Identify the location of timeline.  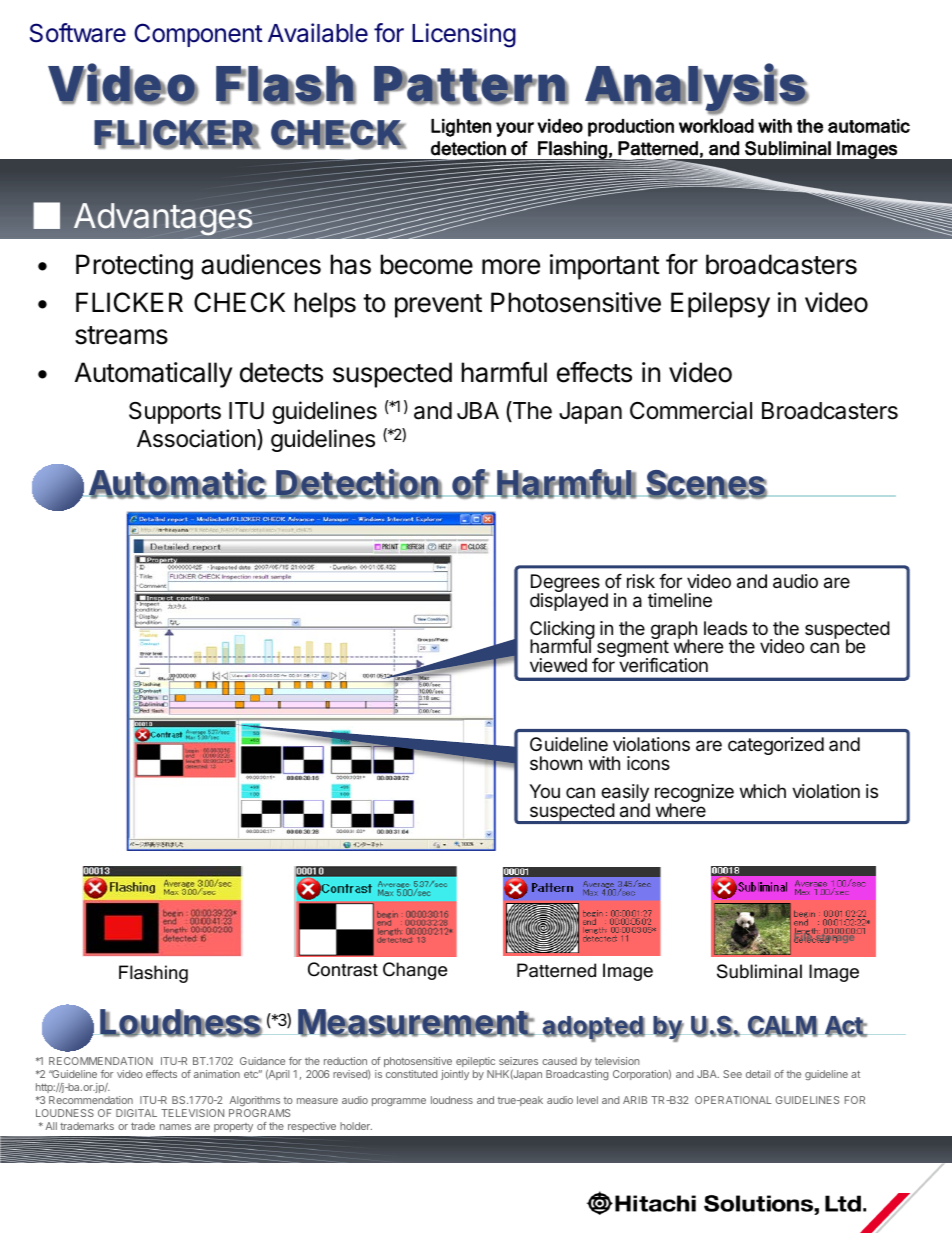
(680, 600).
